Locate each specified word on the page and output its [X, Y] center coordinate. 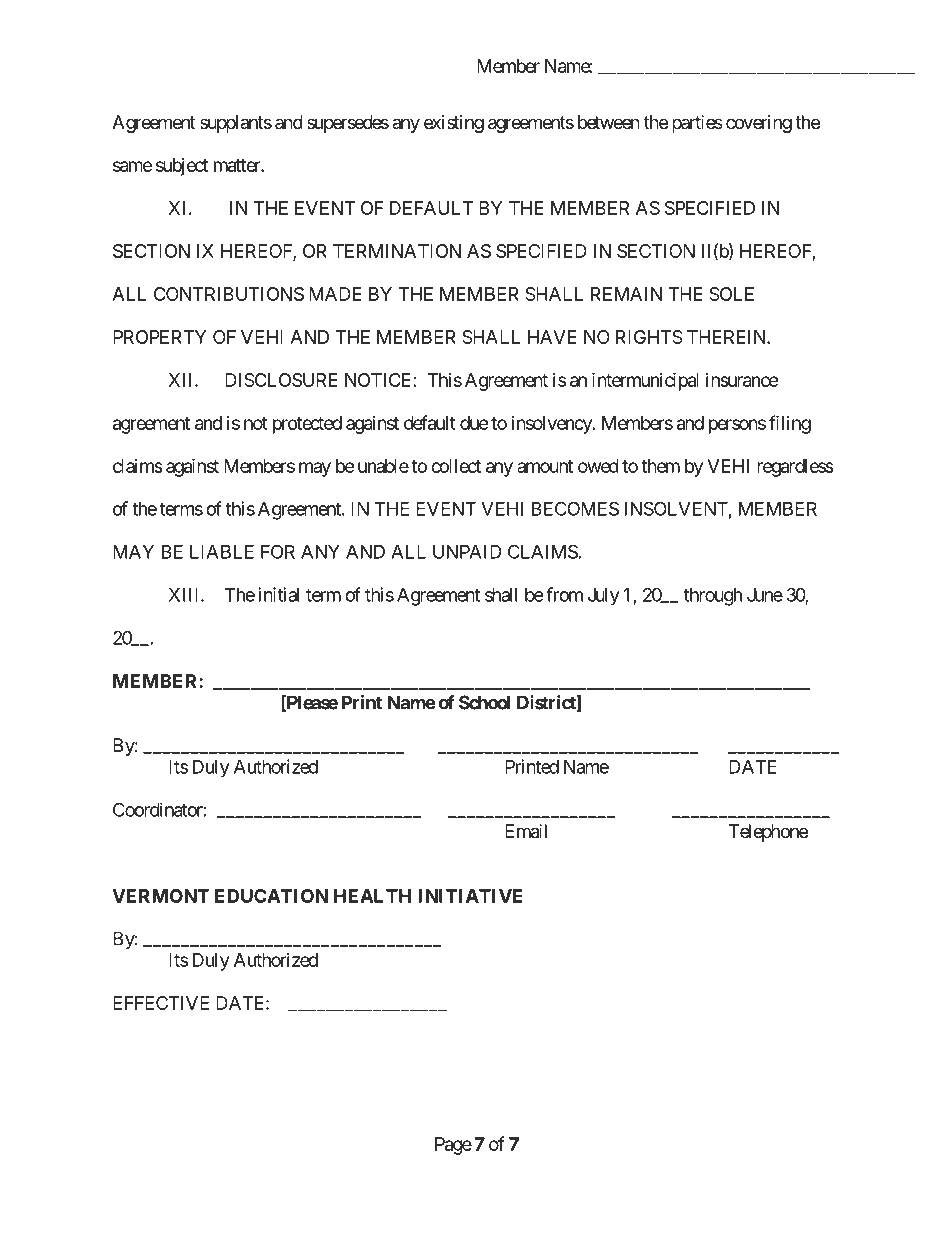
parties [697, 124]
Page [453, 1146]
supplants [236, 124]
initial [278, 594]
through [713, 597]
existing [454, 124]
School [484, 702]
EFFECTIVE [161, 1003]
